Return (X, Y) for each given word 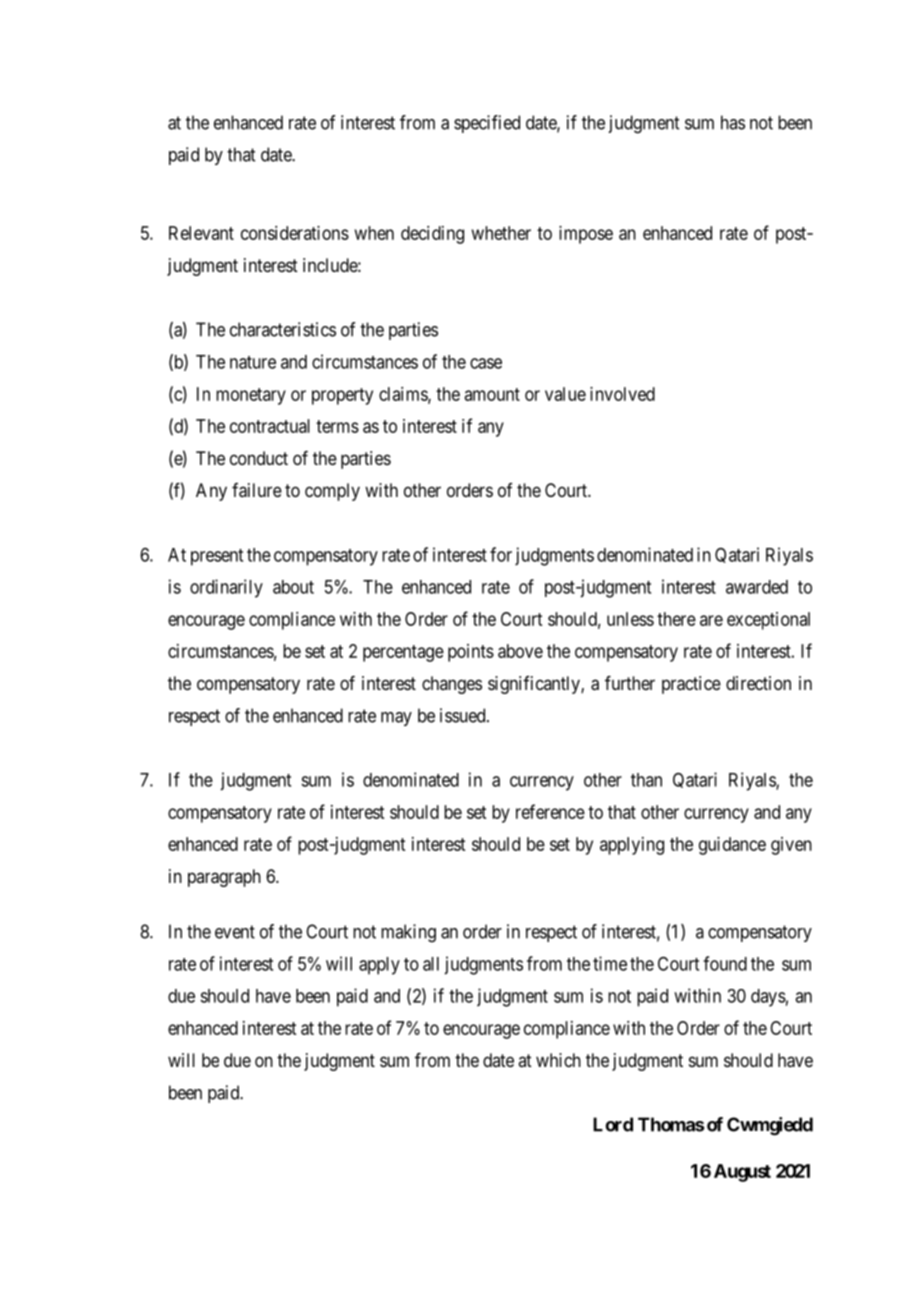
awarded (757, 587)
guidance (732, 846)
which (558, 1060)
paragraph (224, 878)
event (235, 932)
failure (257, 490)
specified (487, 124)
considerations (295, 233)
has (733, 122)
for (501, 554)
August (742, 1173)
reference (550, 811)
